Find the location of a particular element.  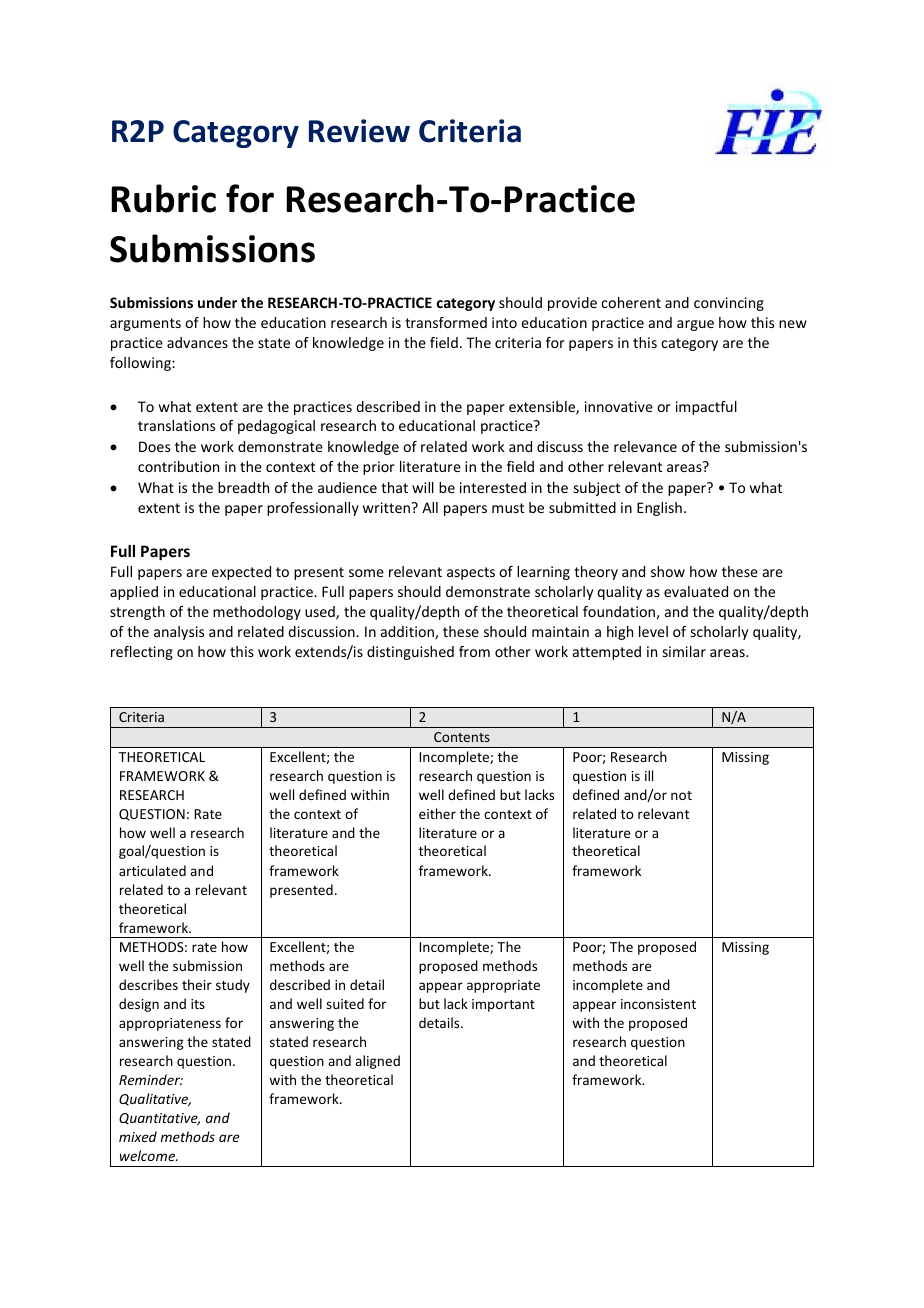

English is located at coordinates (659, 509).
